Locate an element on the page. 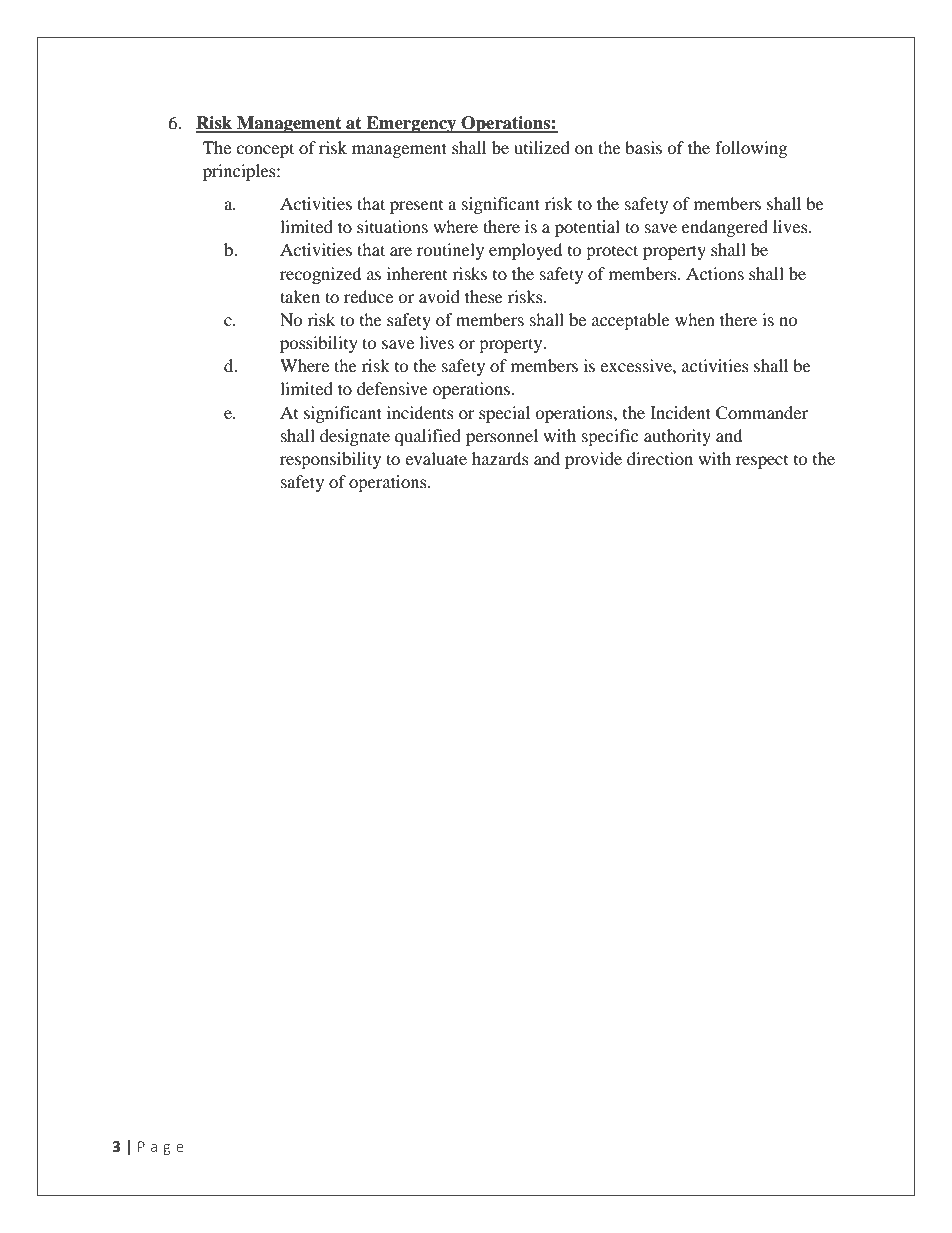  concept is located at coordinates (265, 150).
